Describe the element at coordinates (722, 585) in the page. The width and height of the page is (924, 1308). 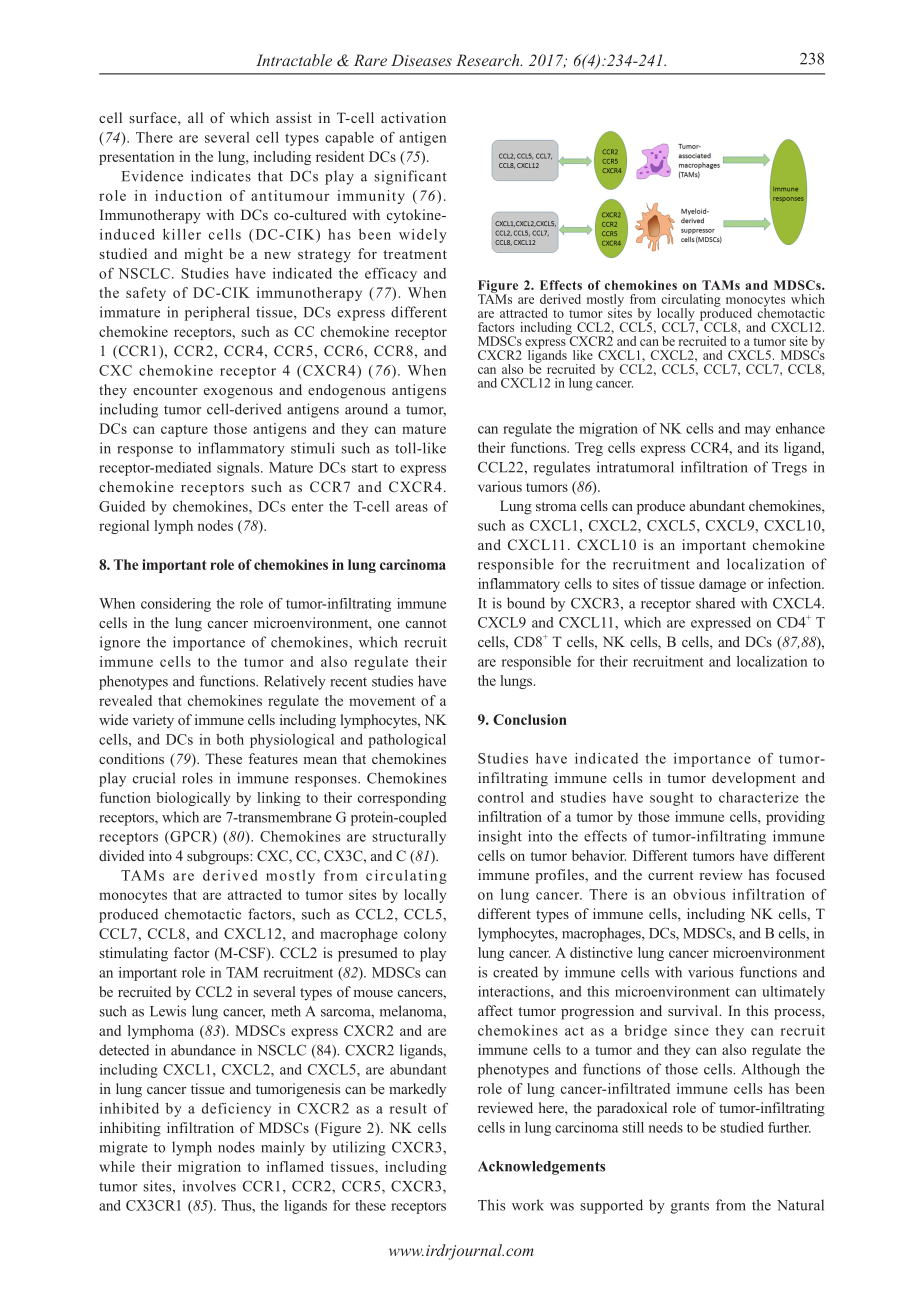
I see `damage` at that location.
